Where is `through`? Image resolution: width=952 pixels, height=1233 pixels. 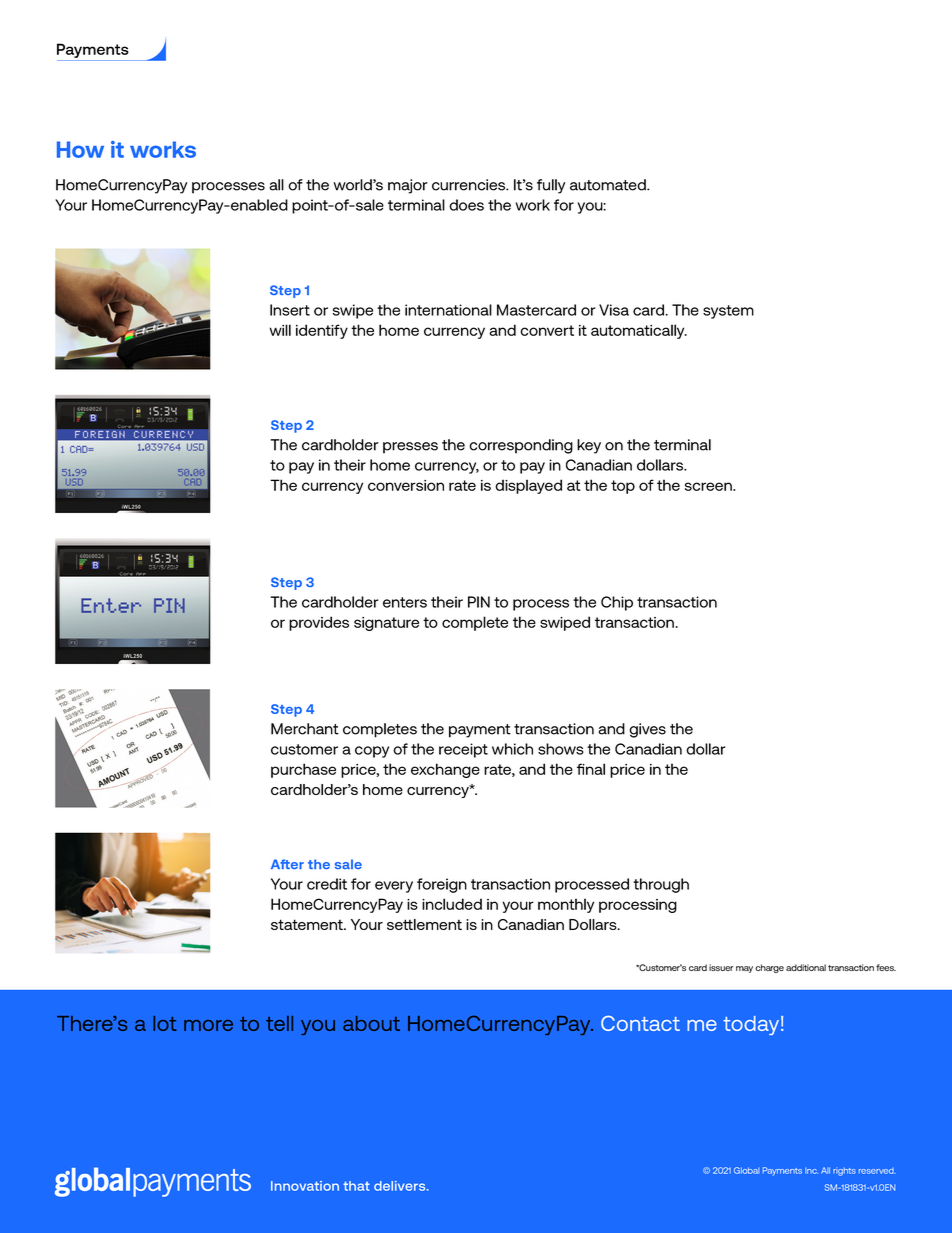
through is located at coordinates (661, 885).
